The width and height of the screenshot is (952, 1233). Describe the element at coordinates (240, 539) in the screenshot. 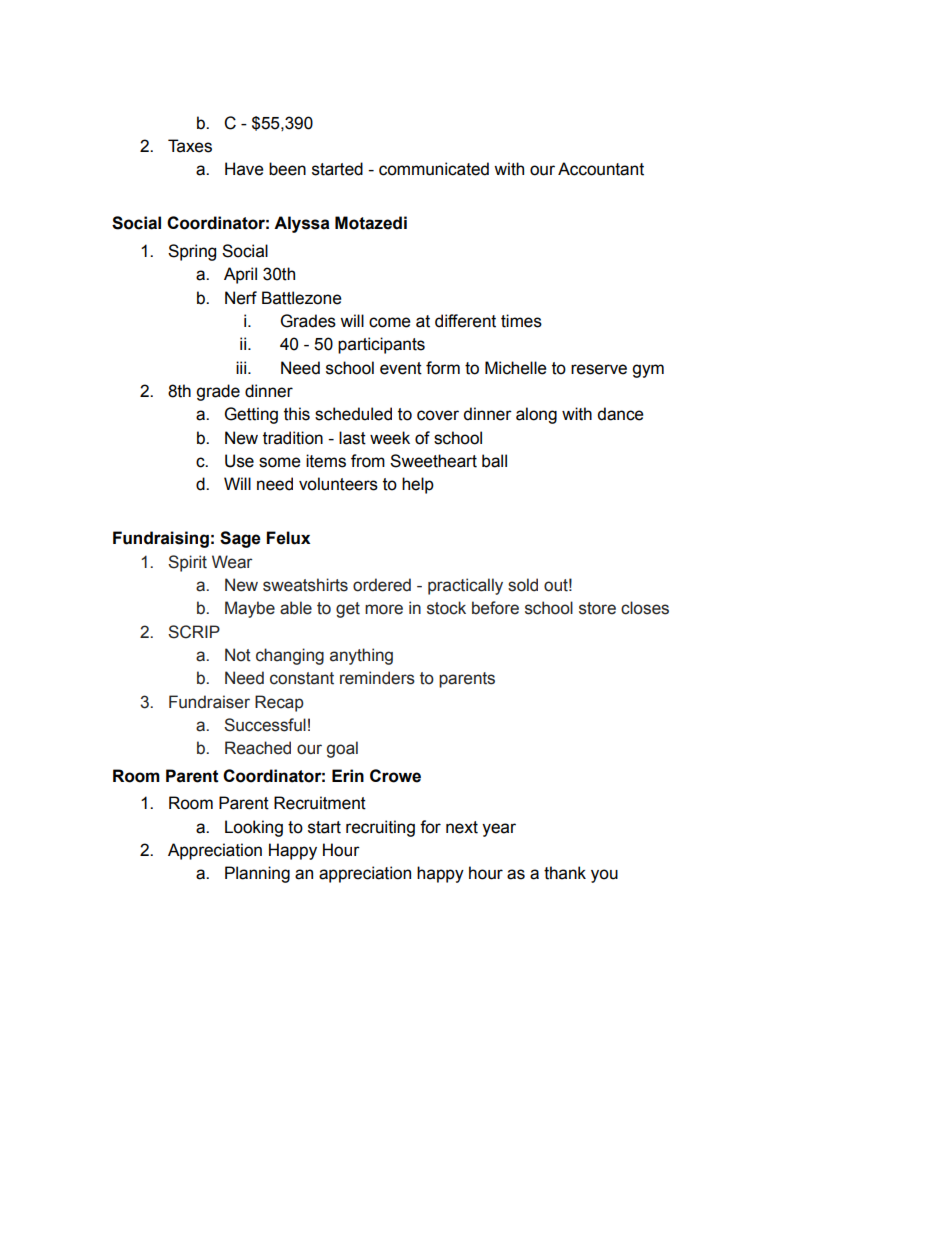

I see `Sage` at that location.
